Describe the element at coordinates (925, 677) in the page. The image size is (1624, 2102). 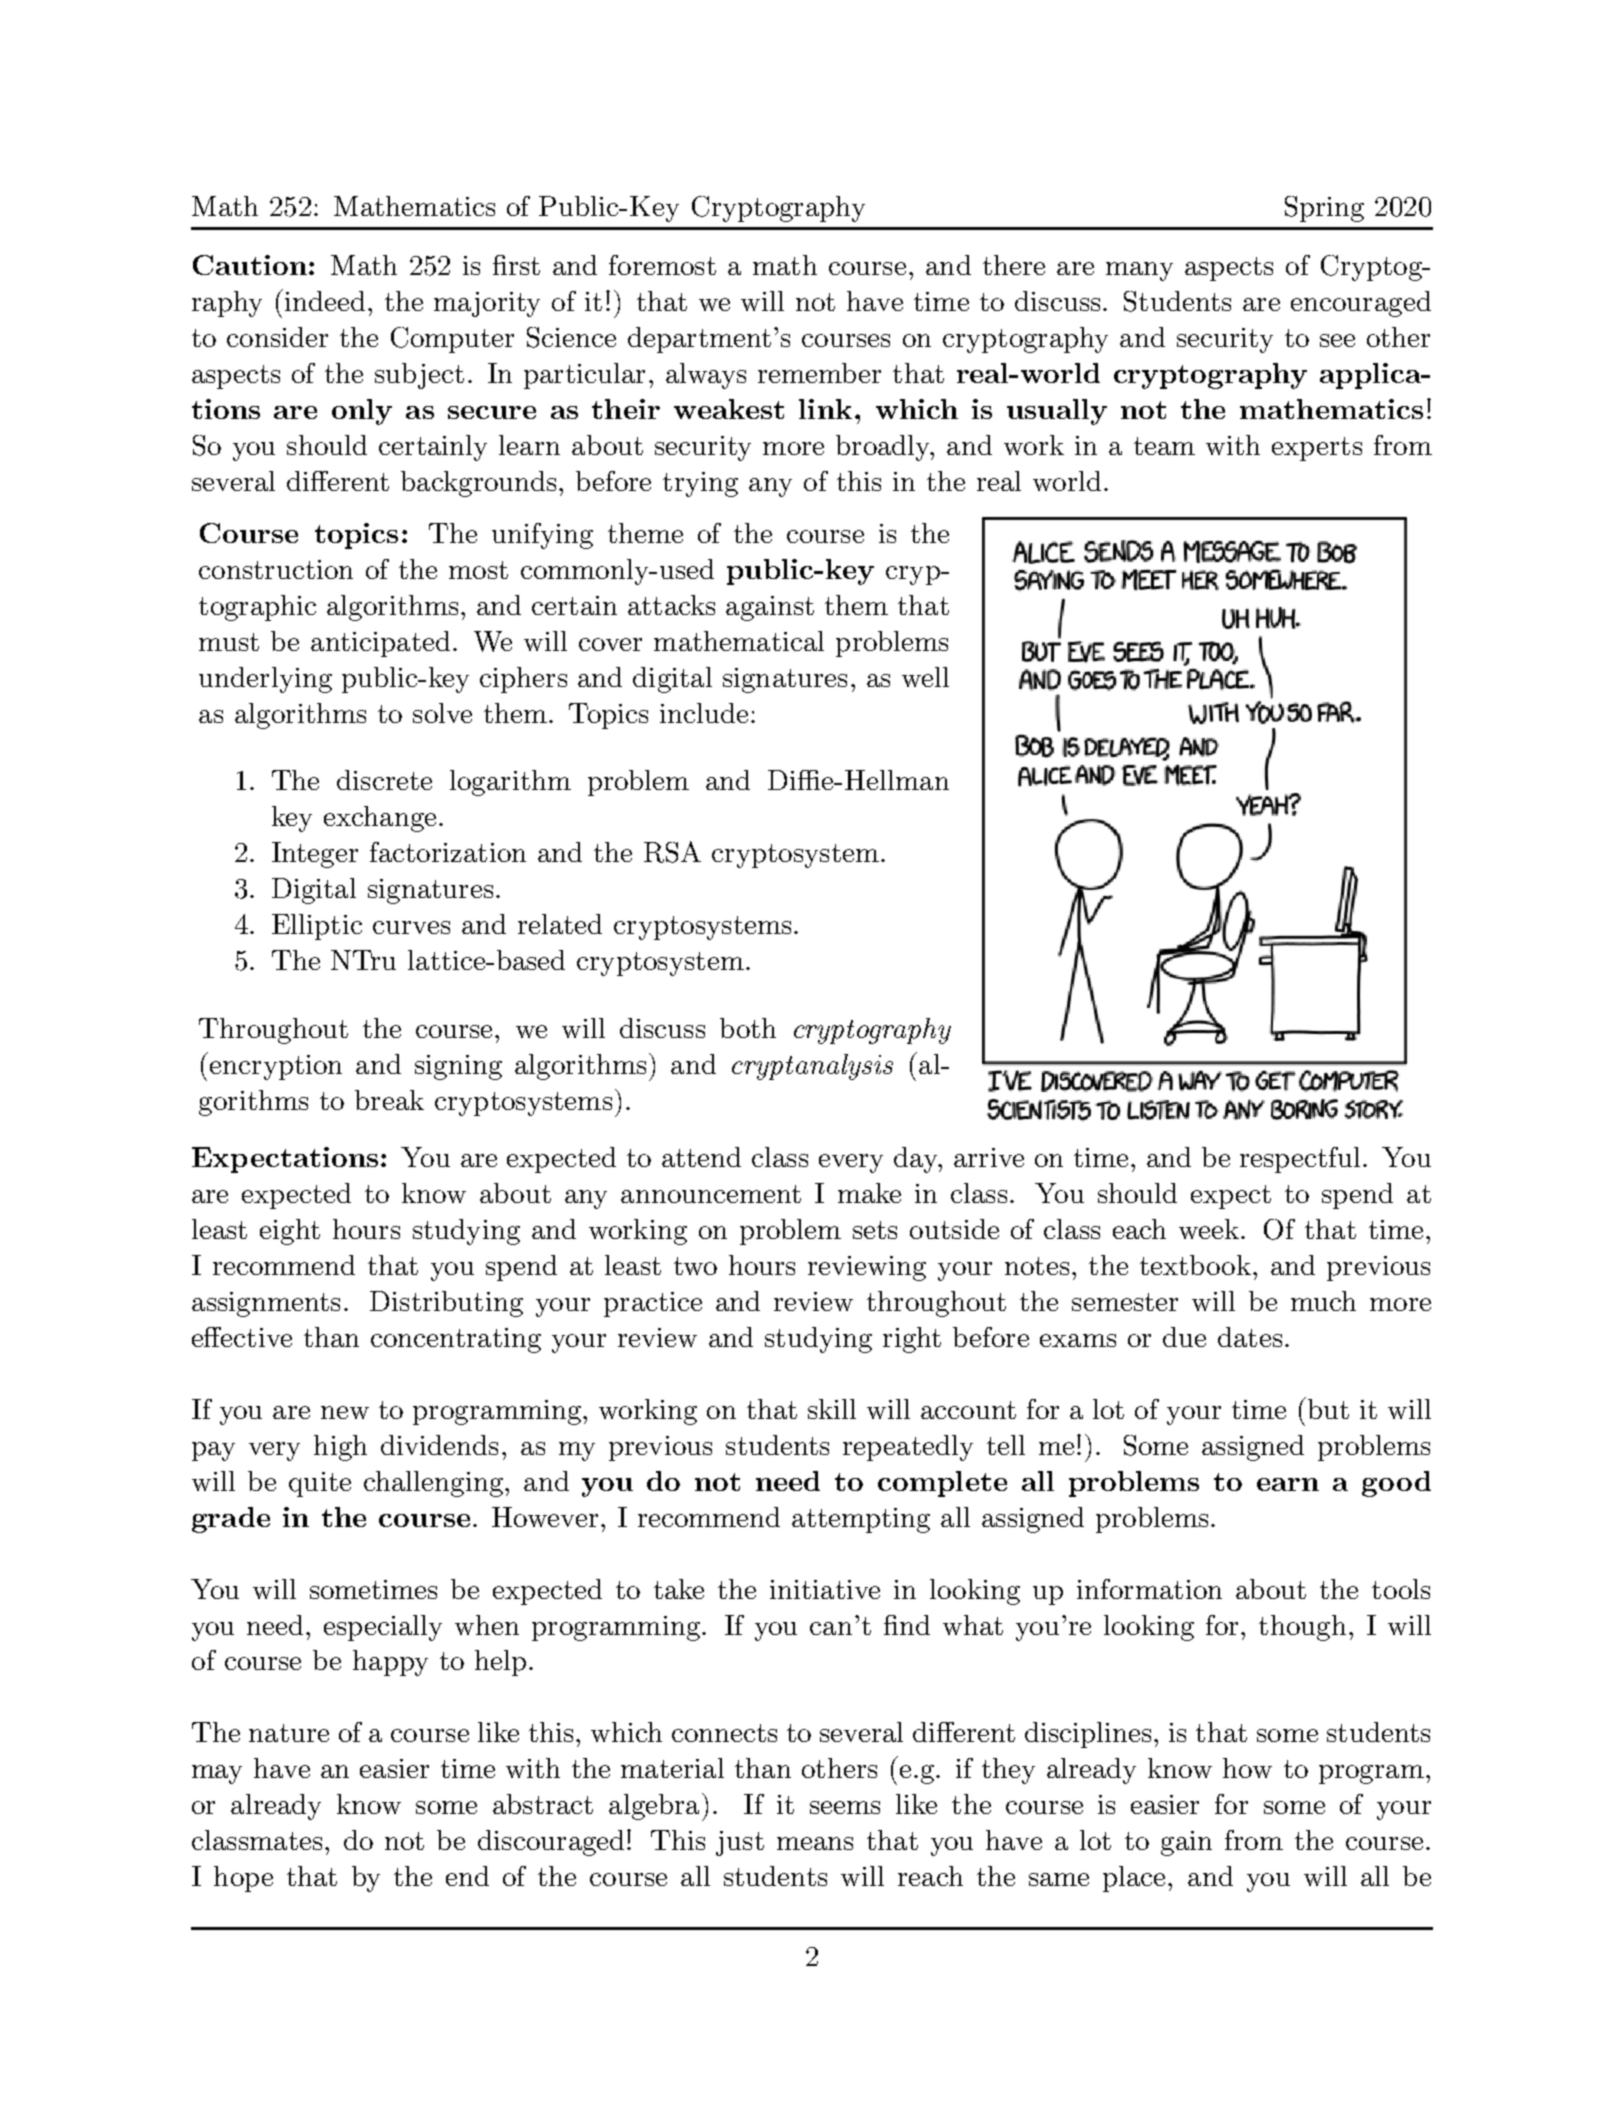
I see `well` at that location.
